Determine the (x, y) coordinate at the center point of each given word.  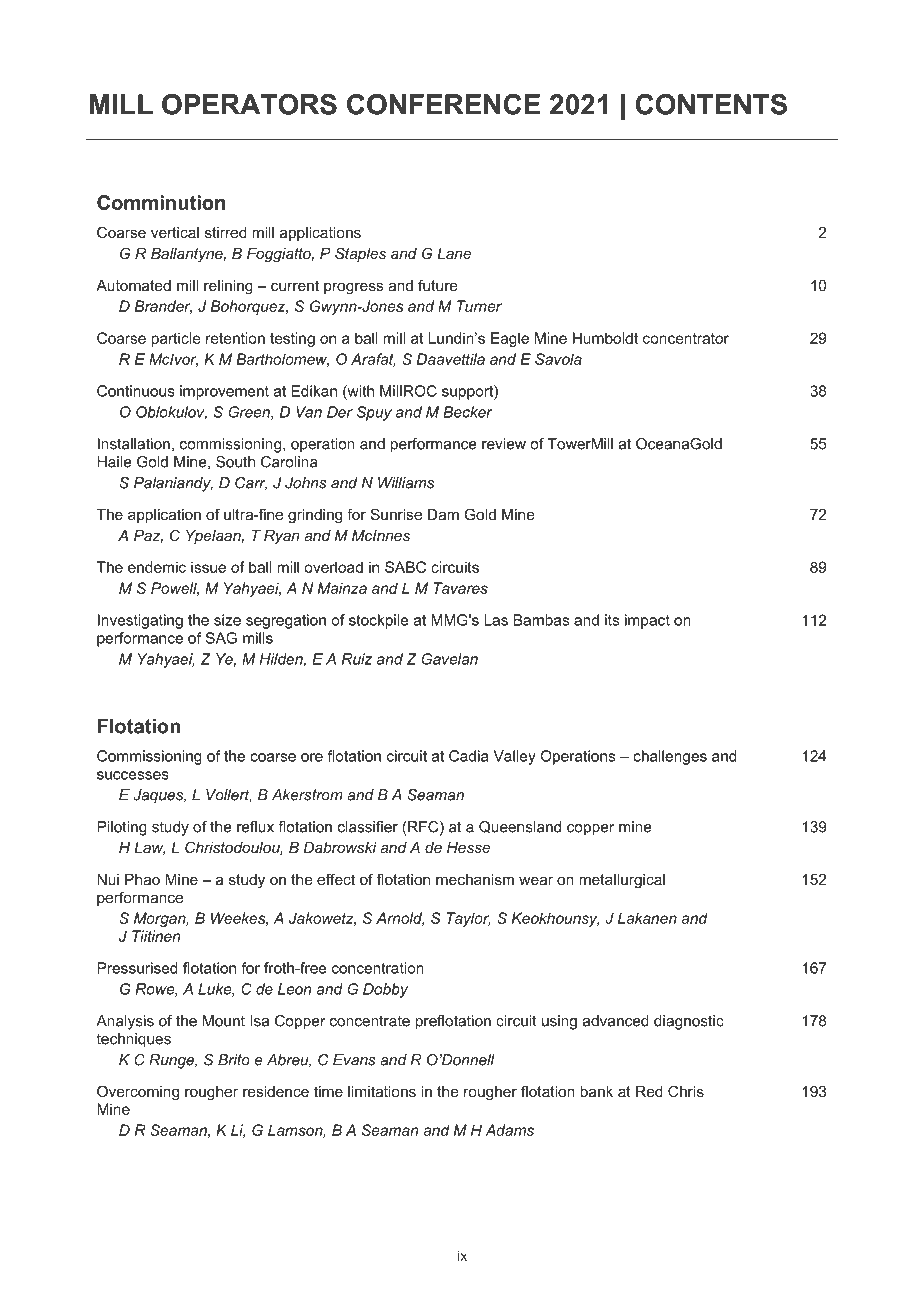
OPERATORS (249, 104)
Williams (406, 483)
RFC (424, 828)
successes (133, 775)
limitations (382, 1091)
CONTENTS (711, 104)
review (504, 444)
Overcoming (138, 1093)
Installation (134, 444)
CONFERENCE (443, 104)
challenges (670, 757)
